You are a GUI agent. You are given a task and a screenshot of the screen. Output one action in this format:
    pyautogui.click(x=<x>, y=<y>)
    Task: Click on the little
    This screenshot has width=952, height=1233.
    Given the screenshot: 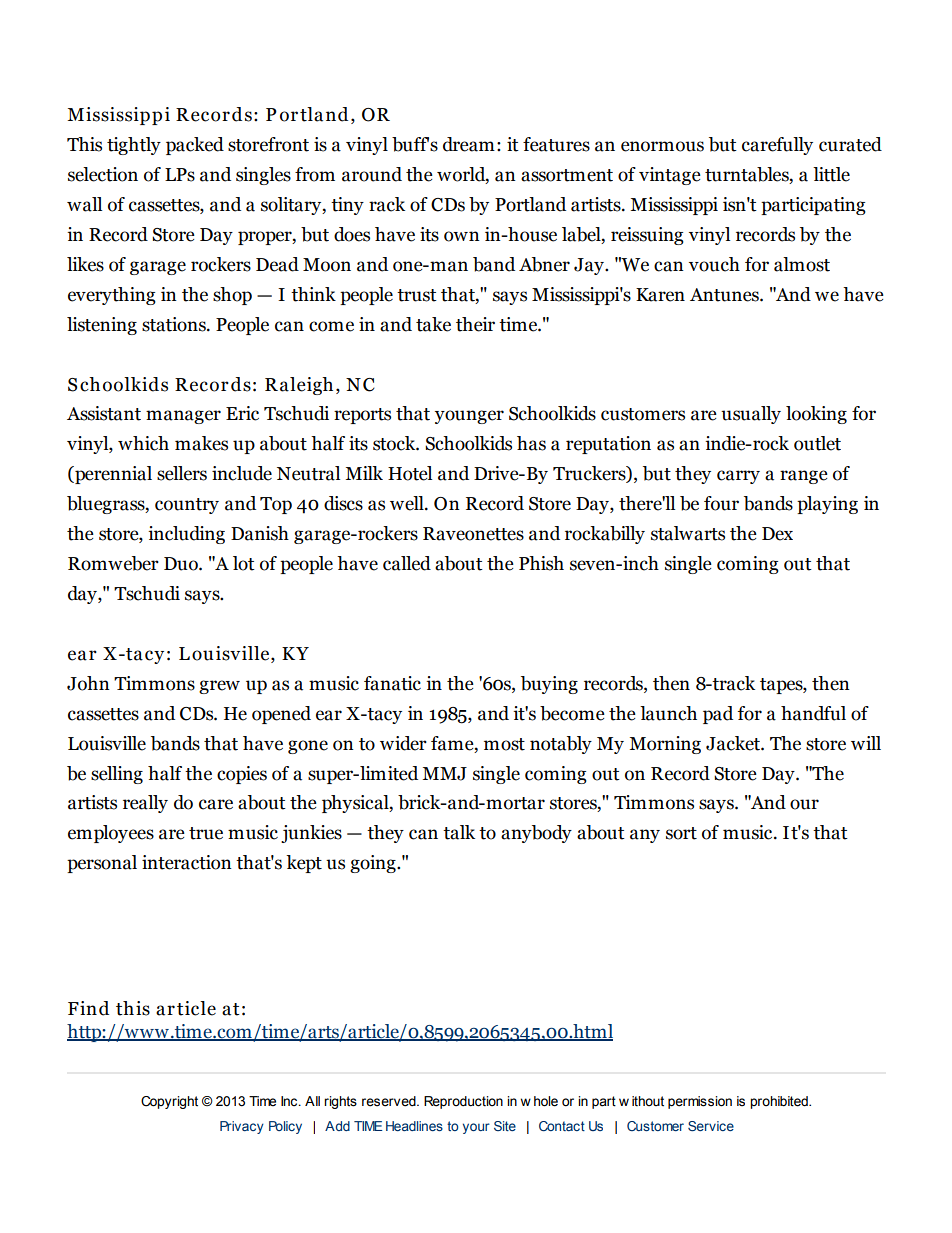 What is the action you would take?
    pyautogui.click(x=831, y=174)
